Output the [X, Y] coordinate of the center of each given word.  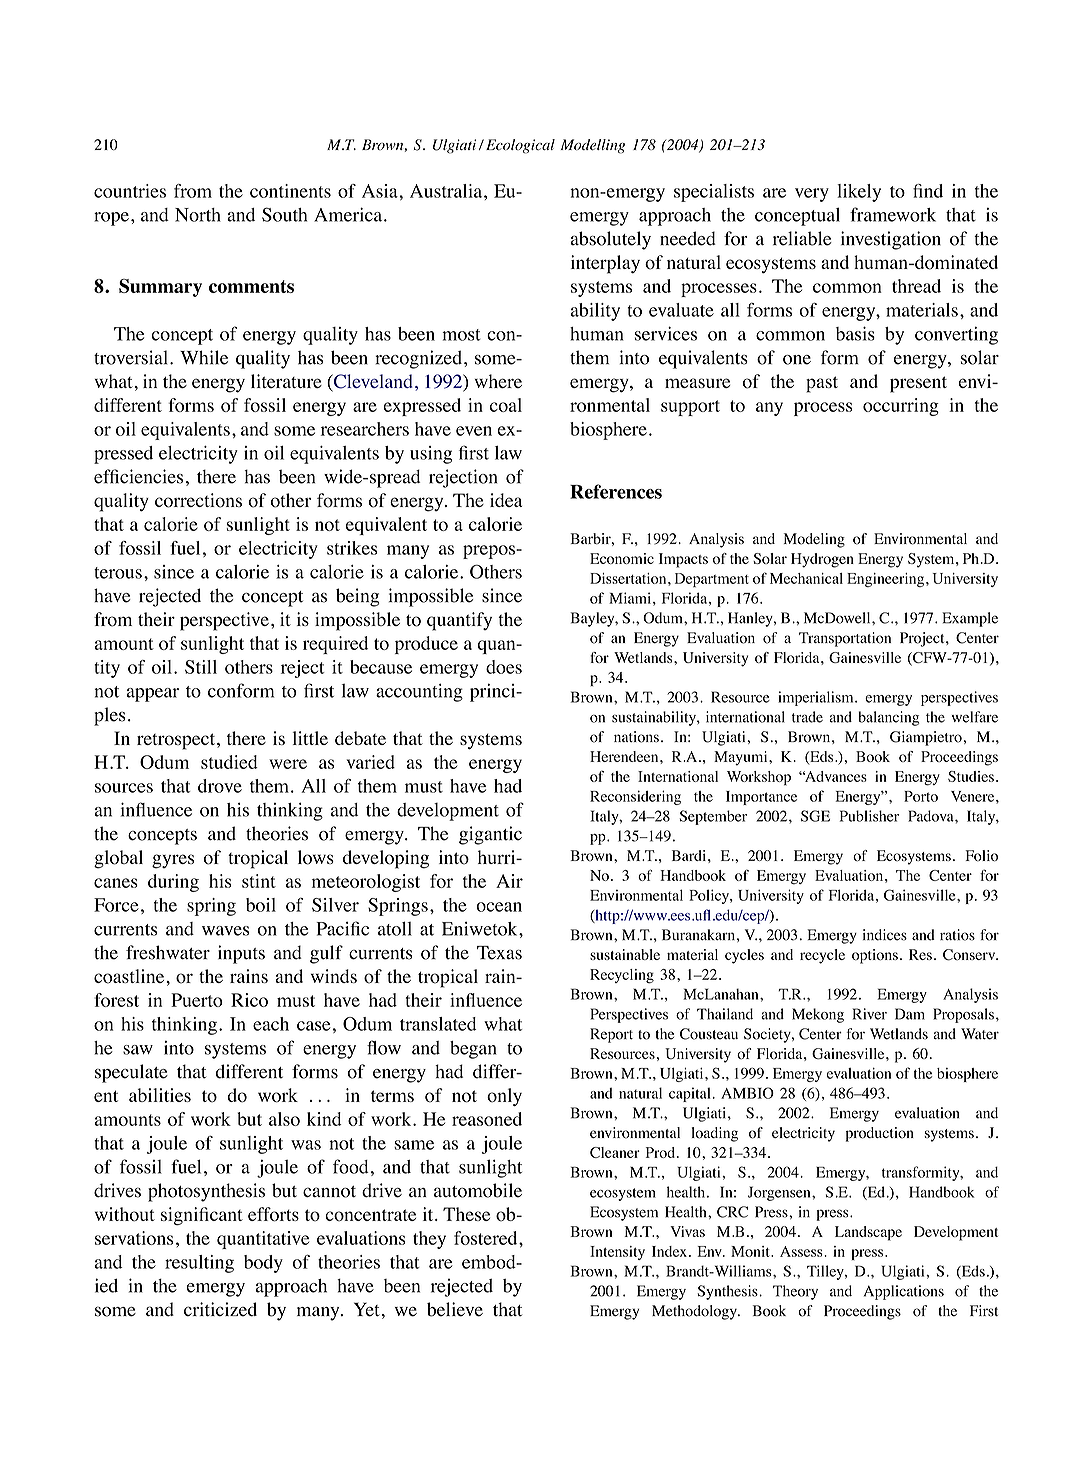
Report [611, 1035]
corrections [198, 500]
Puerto [197, 1000]
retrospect [176, 741]
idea [506, 500]
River [870, 1014]
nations [636, 737]
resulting [199, 1264]
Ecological [520, 146]
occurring [901, 407]
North [198, 215]
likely [859, 193]
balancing [888, 718]
